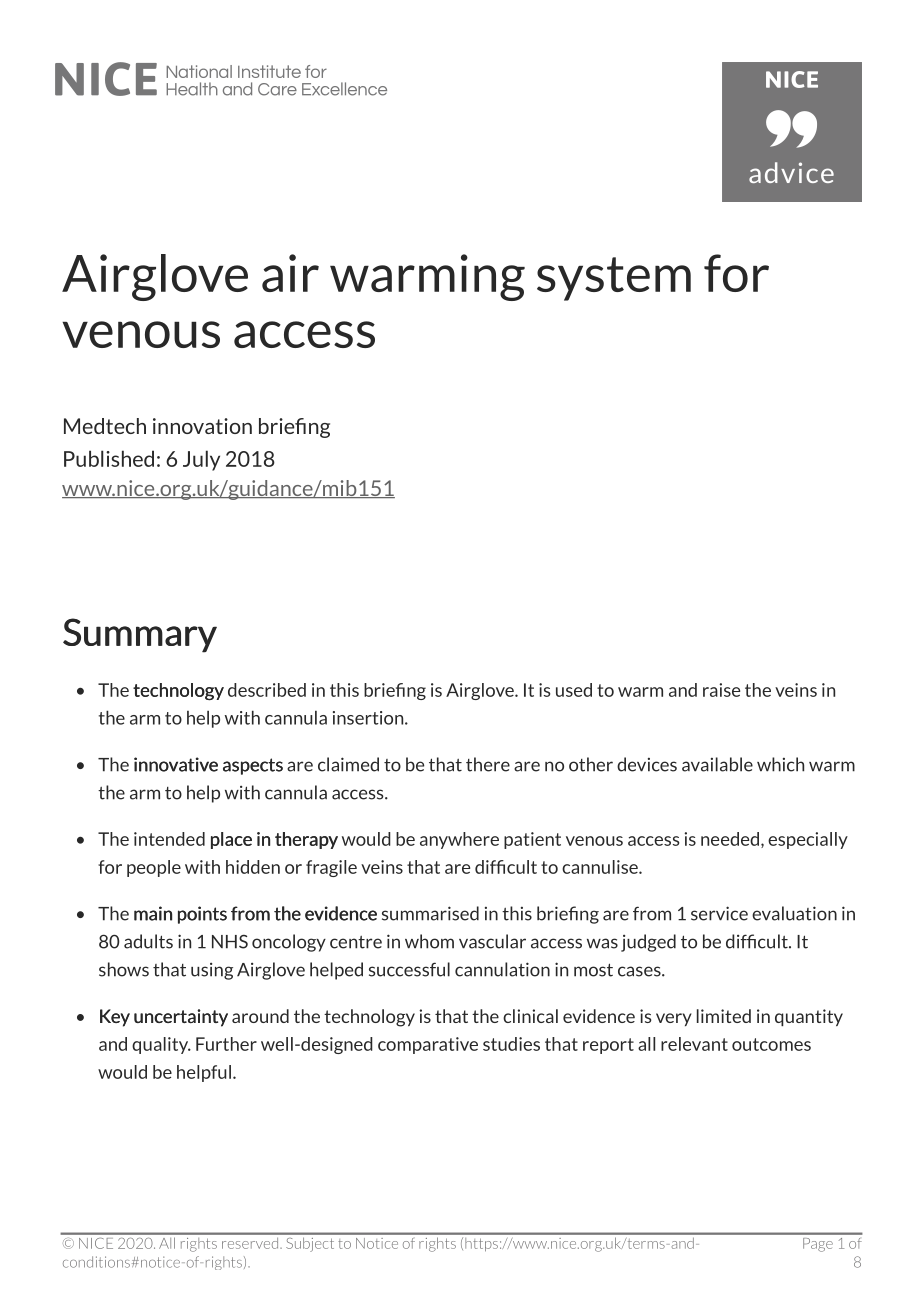  What do you see at coordinates (488, 764) in the image?
I see `there` at bounding box center [488, 764].
